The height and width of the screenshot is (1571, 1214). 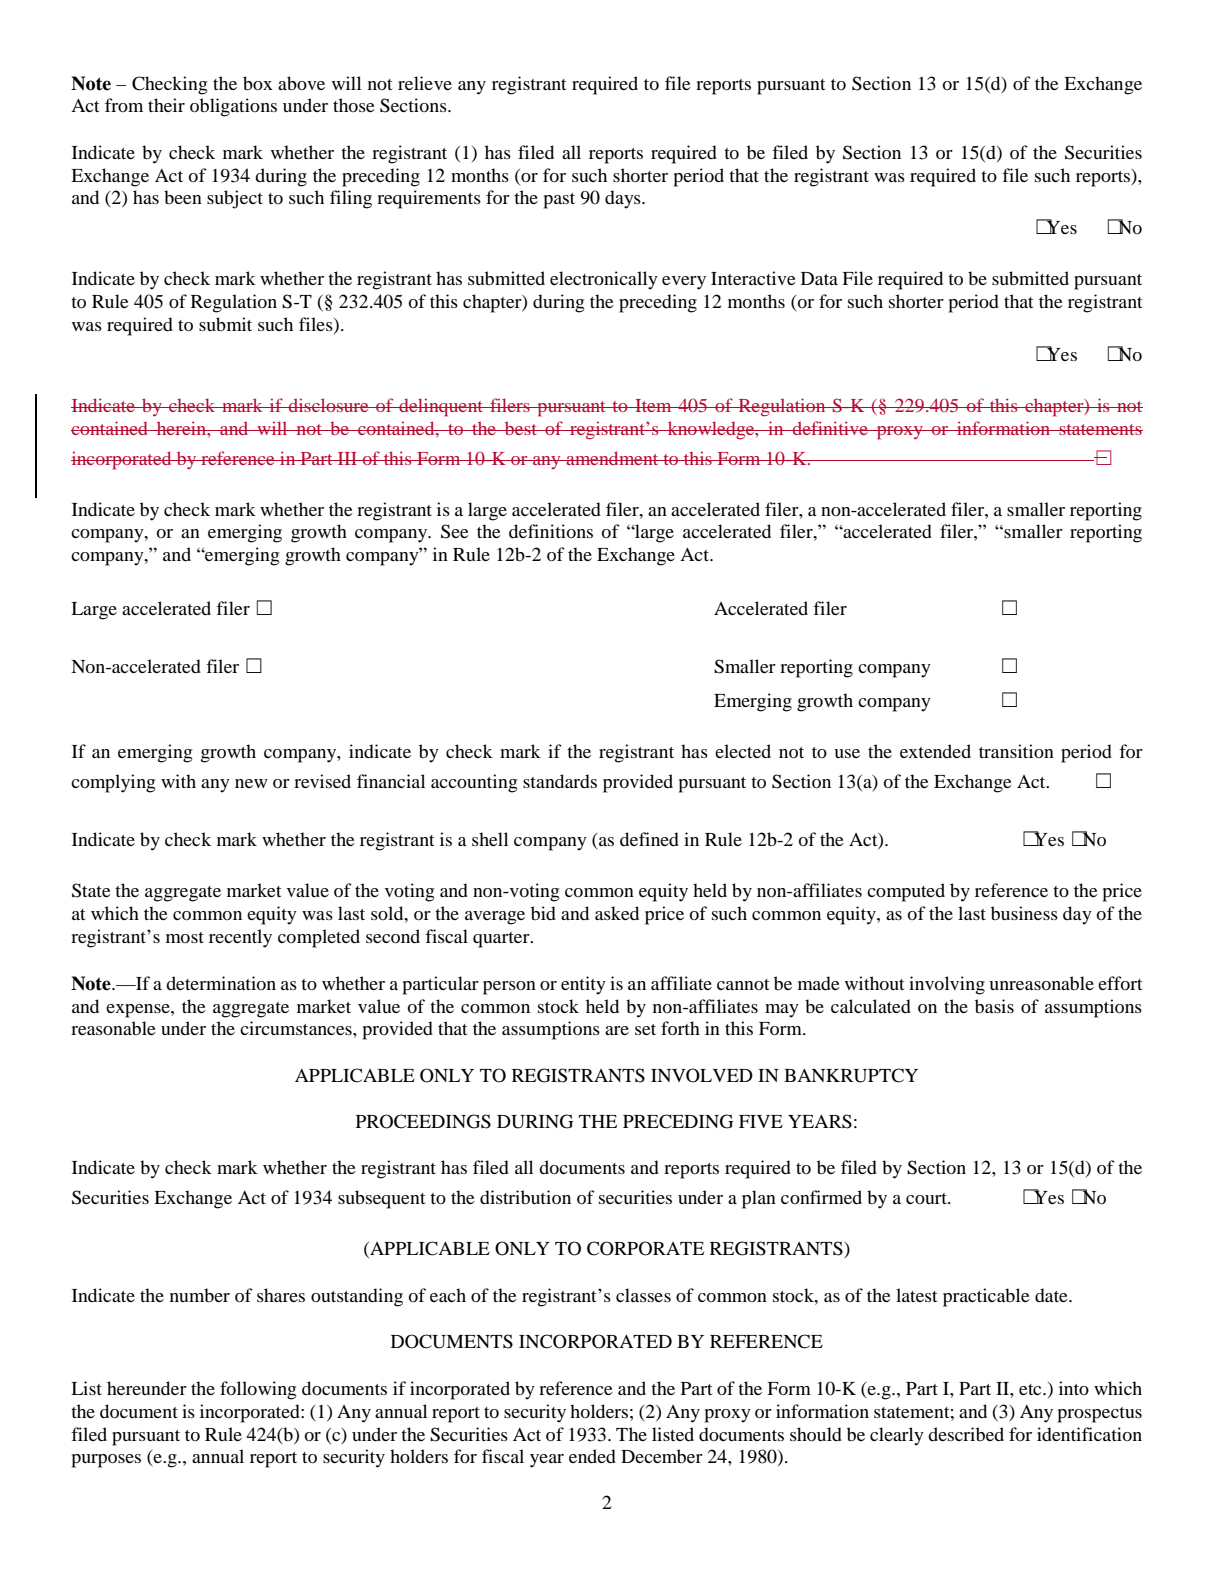 I want to click on following, so click(x=258, y=1390).
